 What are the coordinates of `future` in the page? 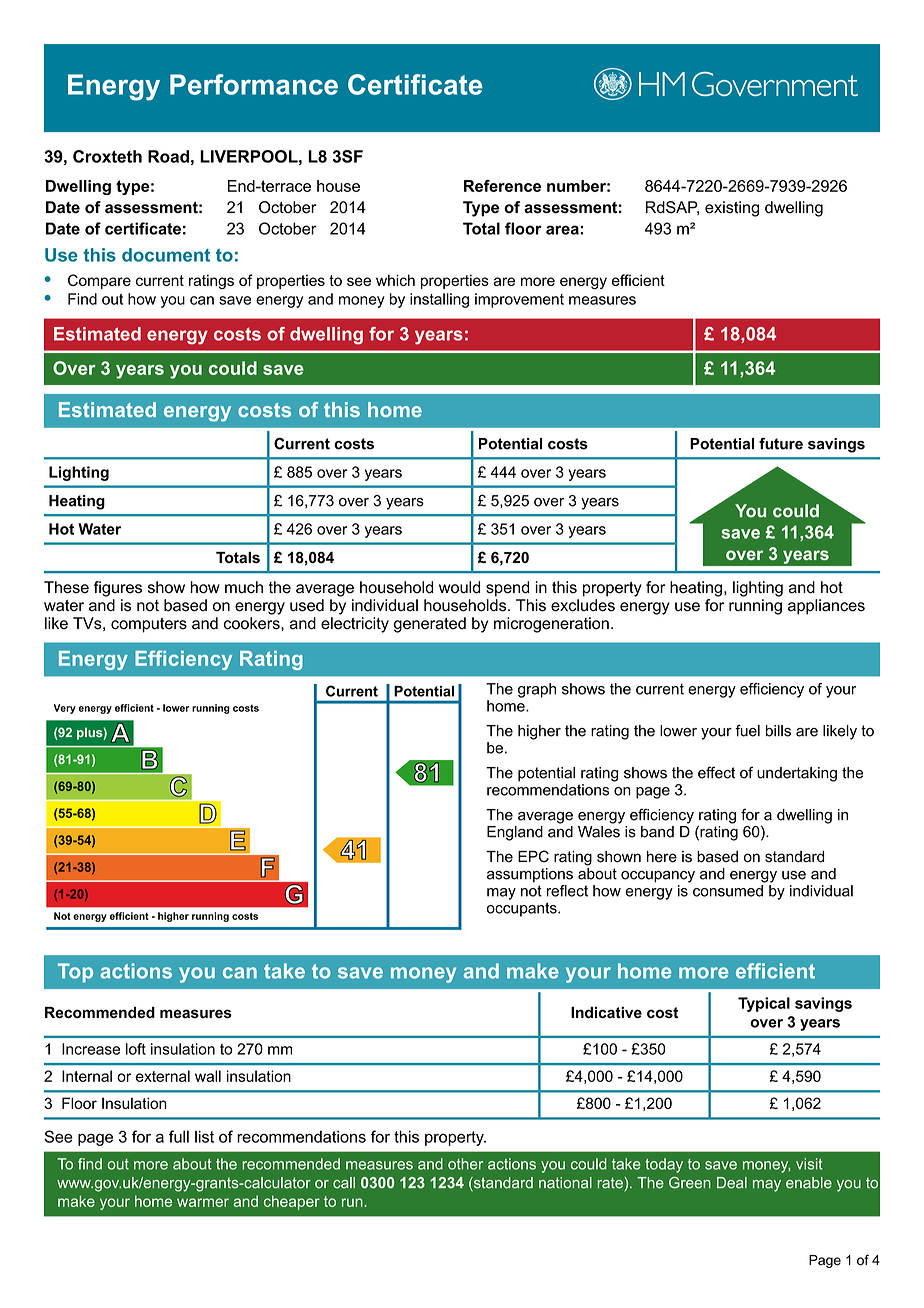 It's located at (781, 444).
